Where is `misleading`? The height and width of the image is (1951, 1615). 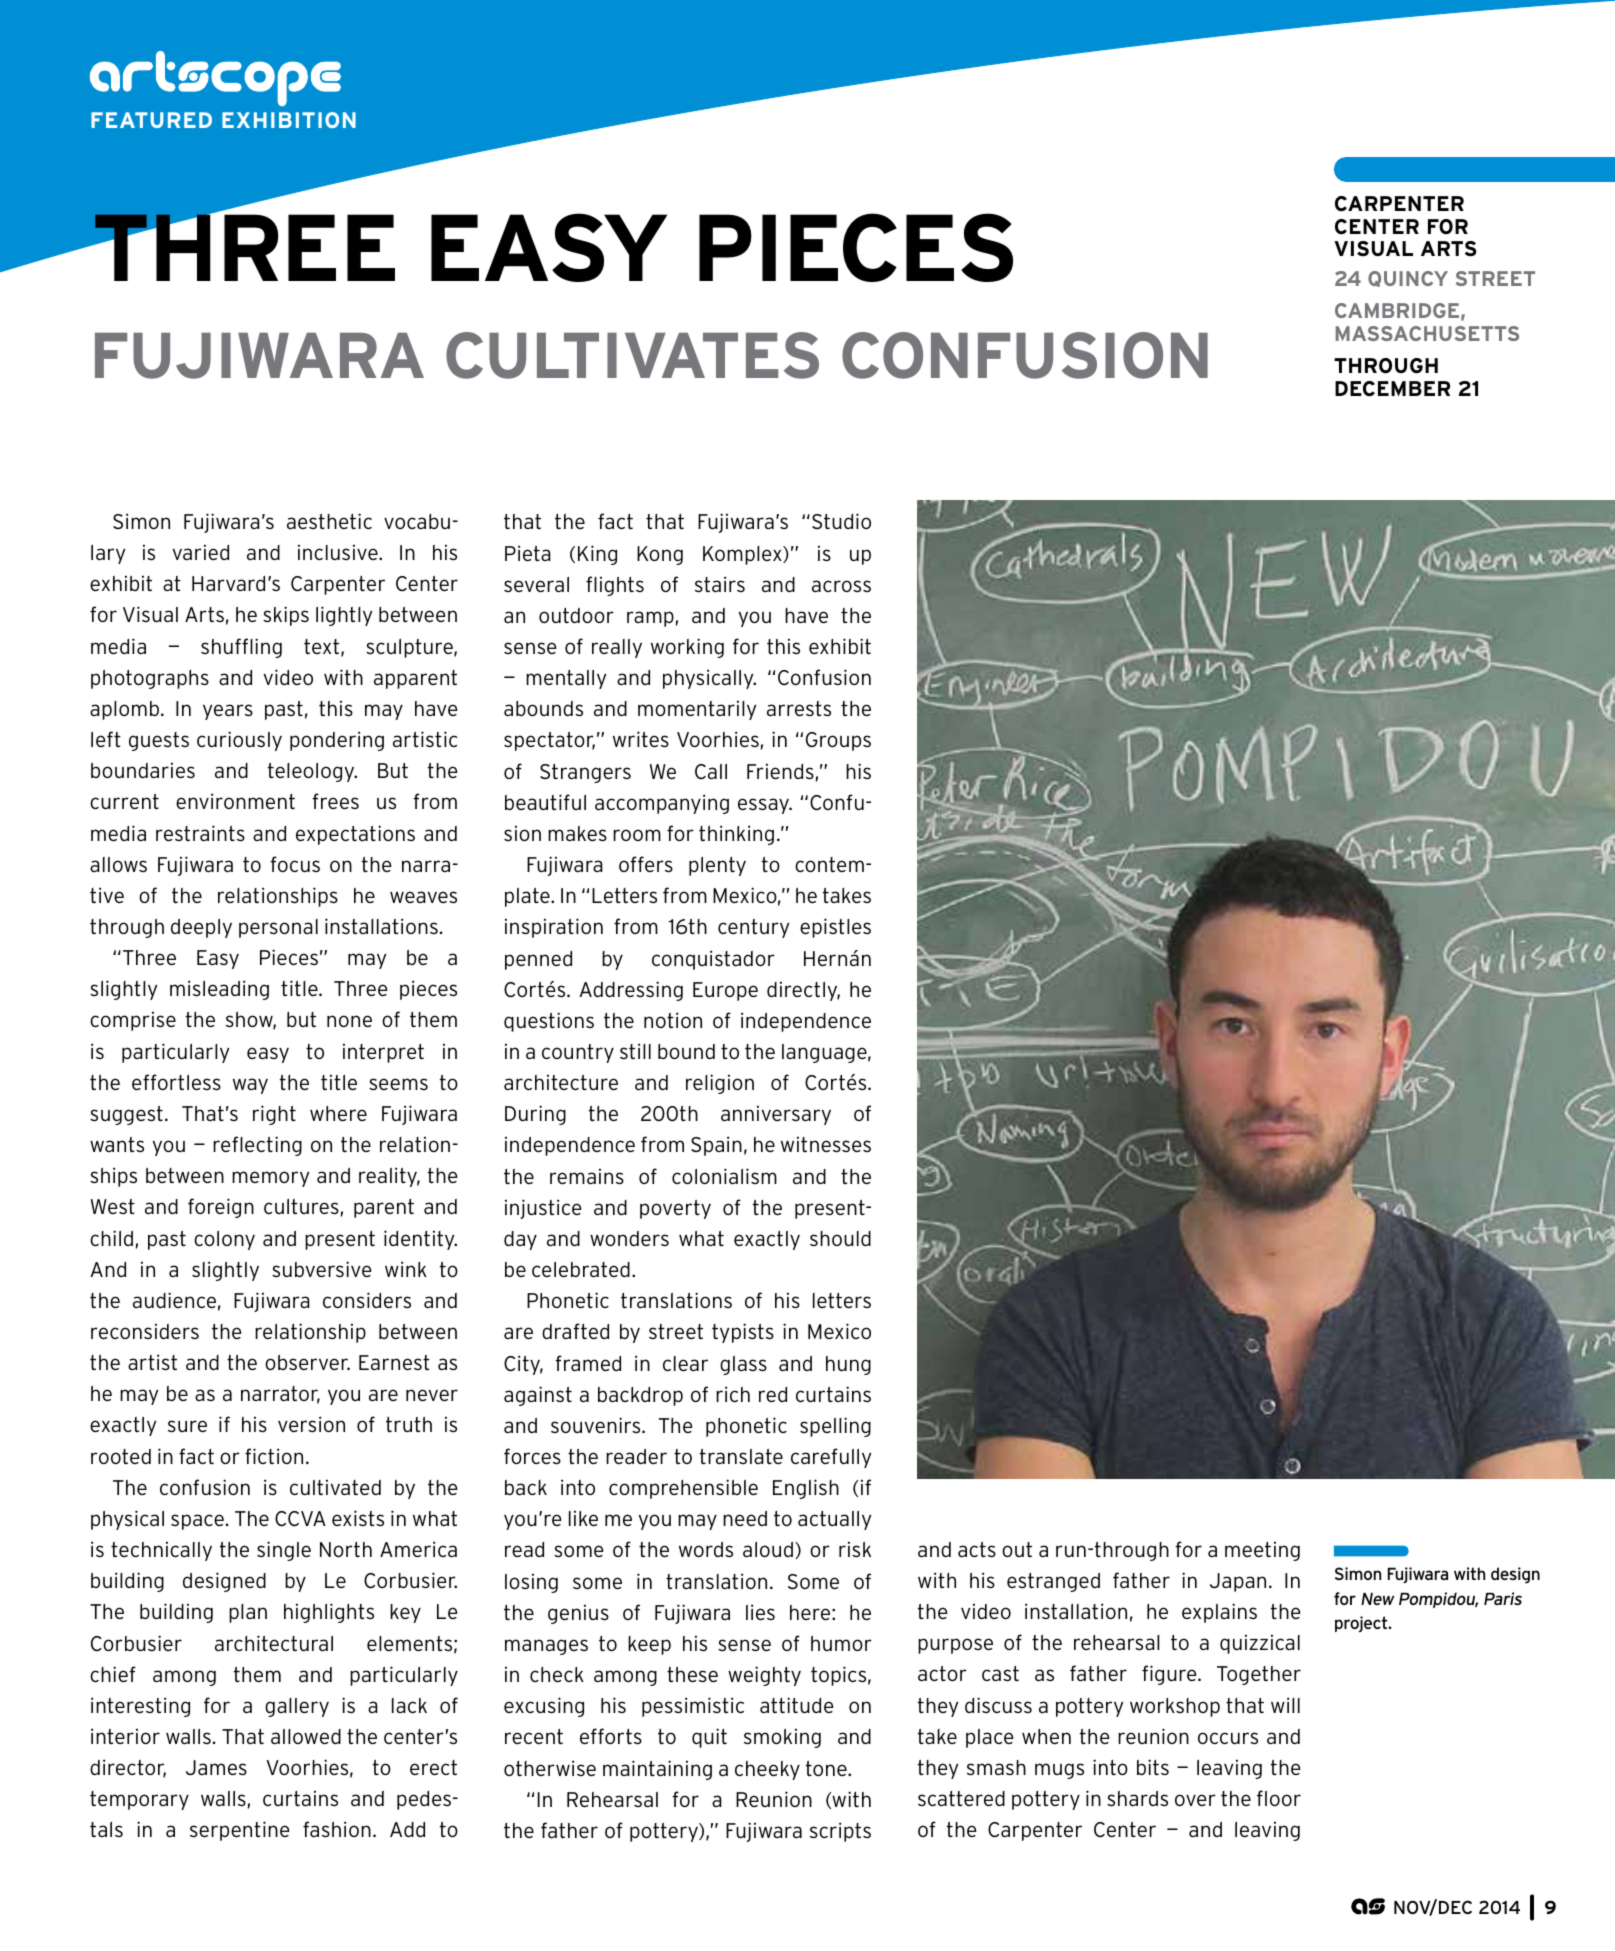
misleading is located at coordinates (219, 990).
